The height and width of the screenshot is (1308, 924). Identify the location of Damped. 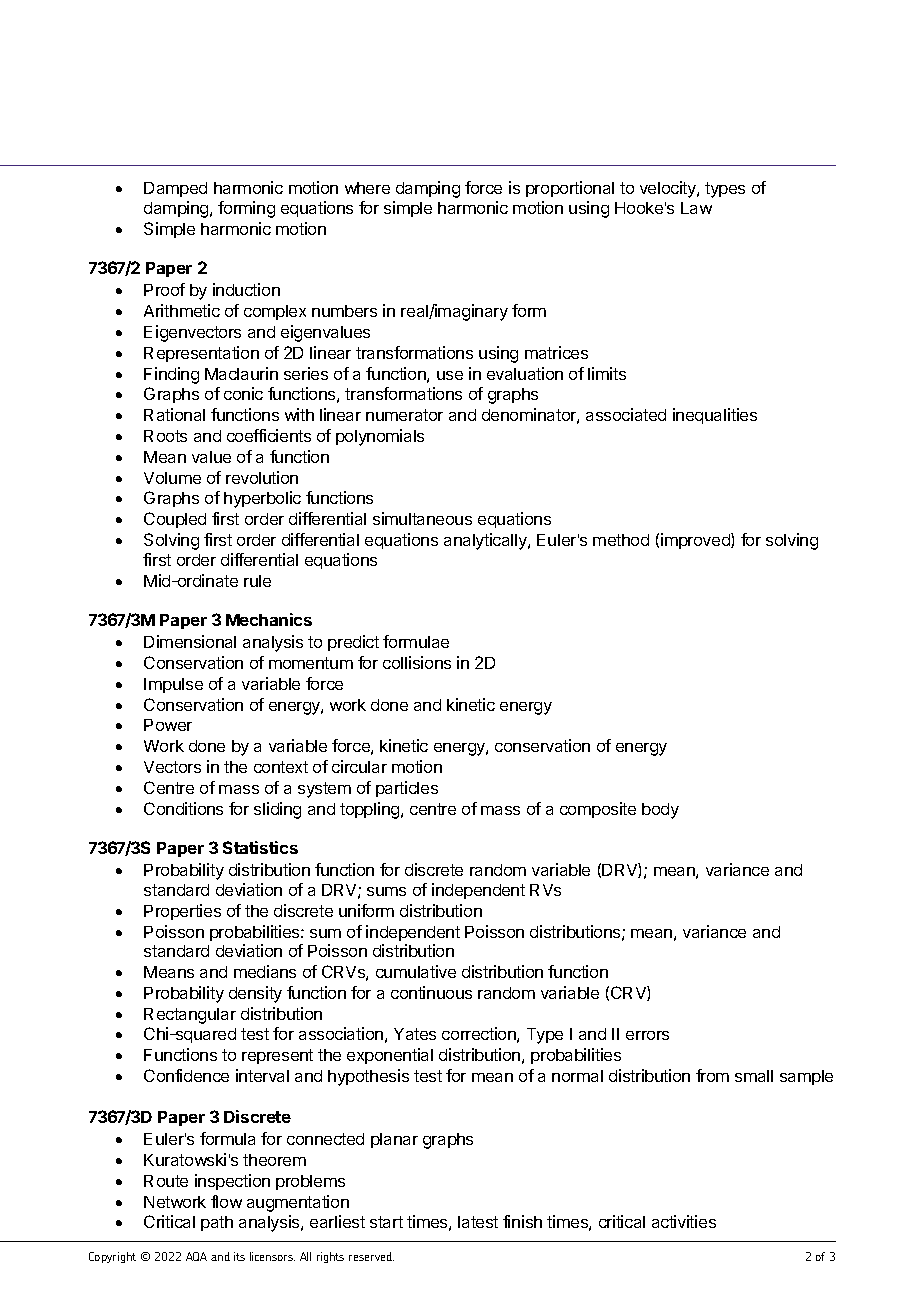
(175, 189).
